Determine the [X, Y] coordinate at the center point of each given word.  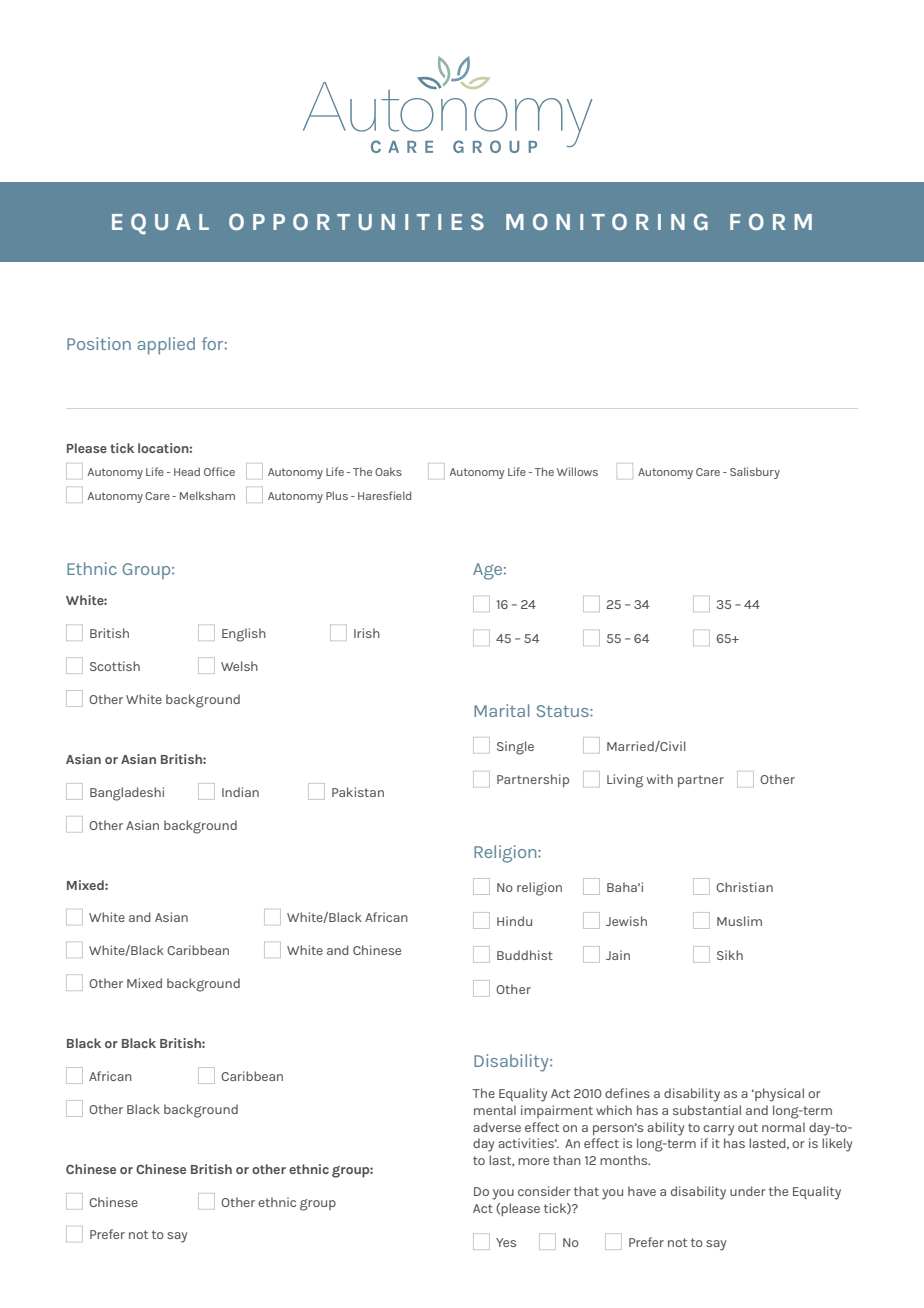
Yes [506, 1242]
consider [544, 1191]
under [748, 1191]
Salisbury [755, 473]
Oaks [388, 471]
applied [166, 346]
